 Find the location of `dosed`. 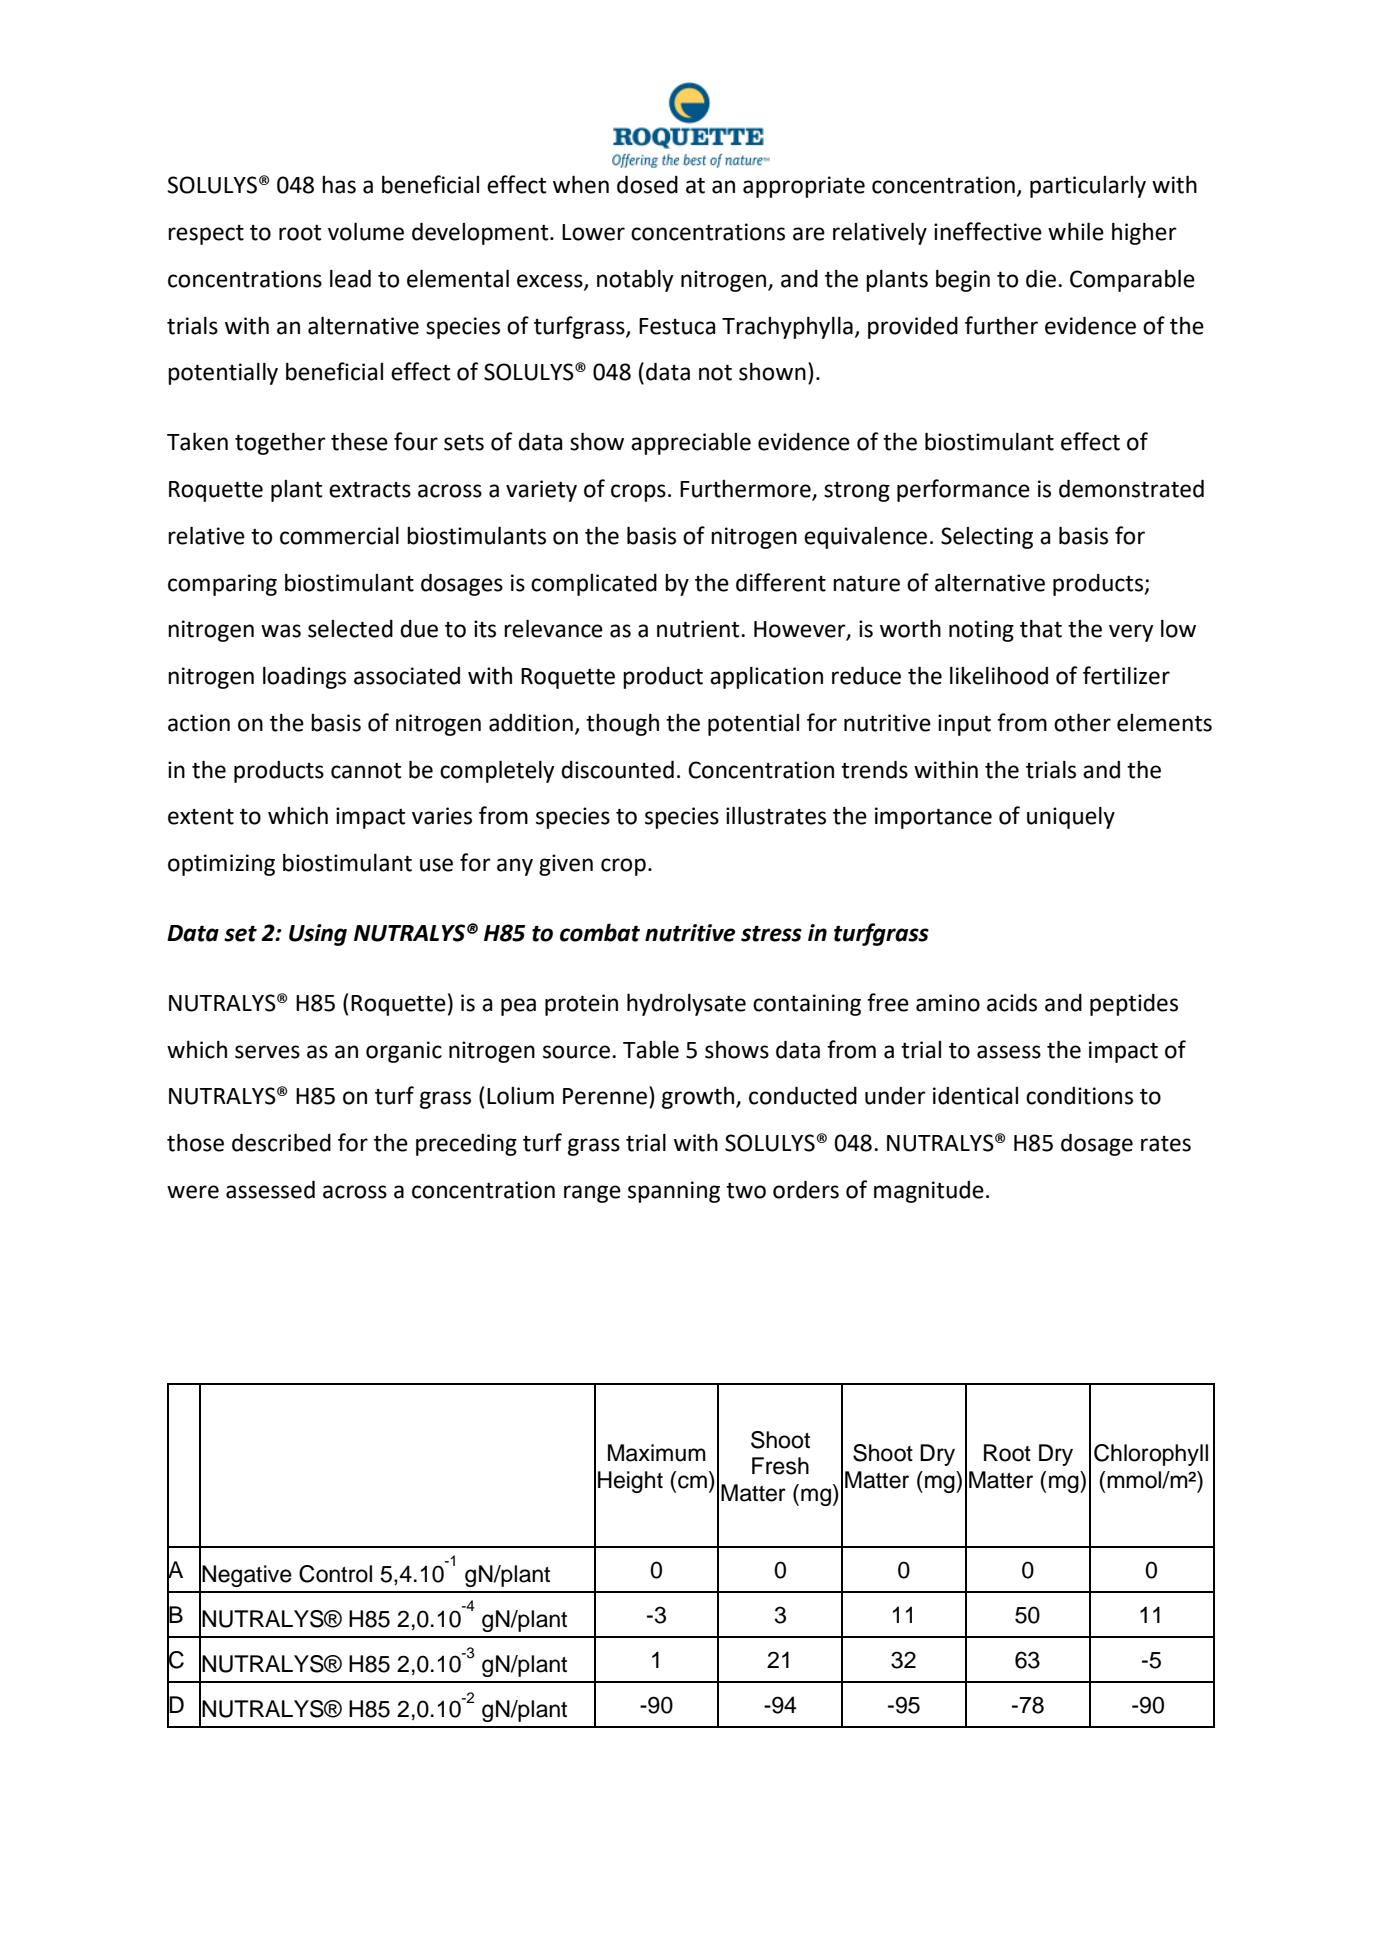

dosed is located at coordinates (647, 184).
